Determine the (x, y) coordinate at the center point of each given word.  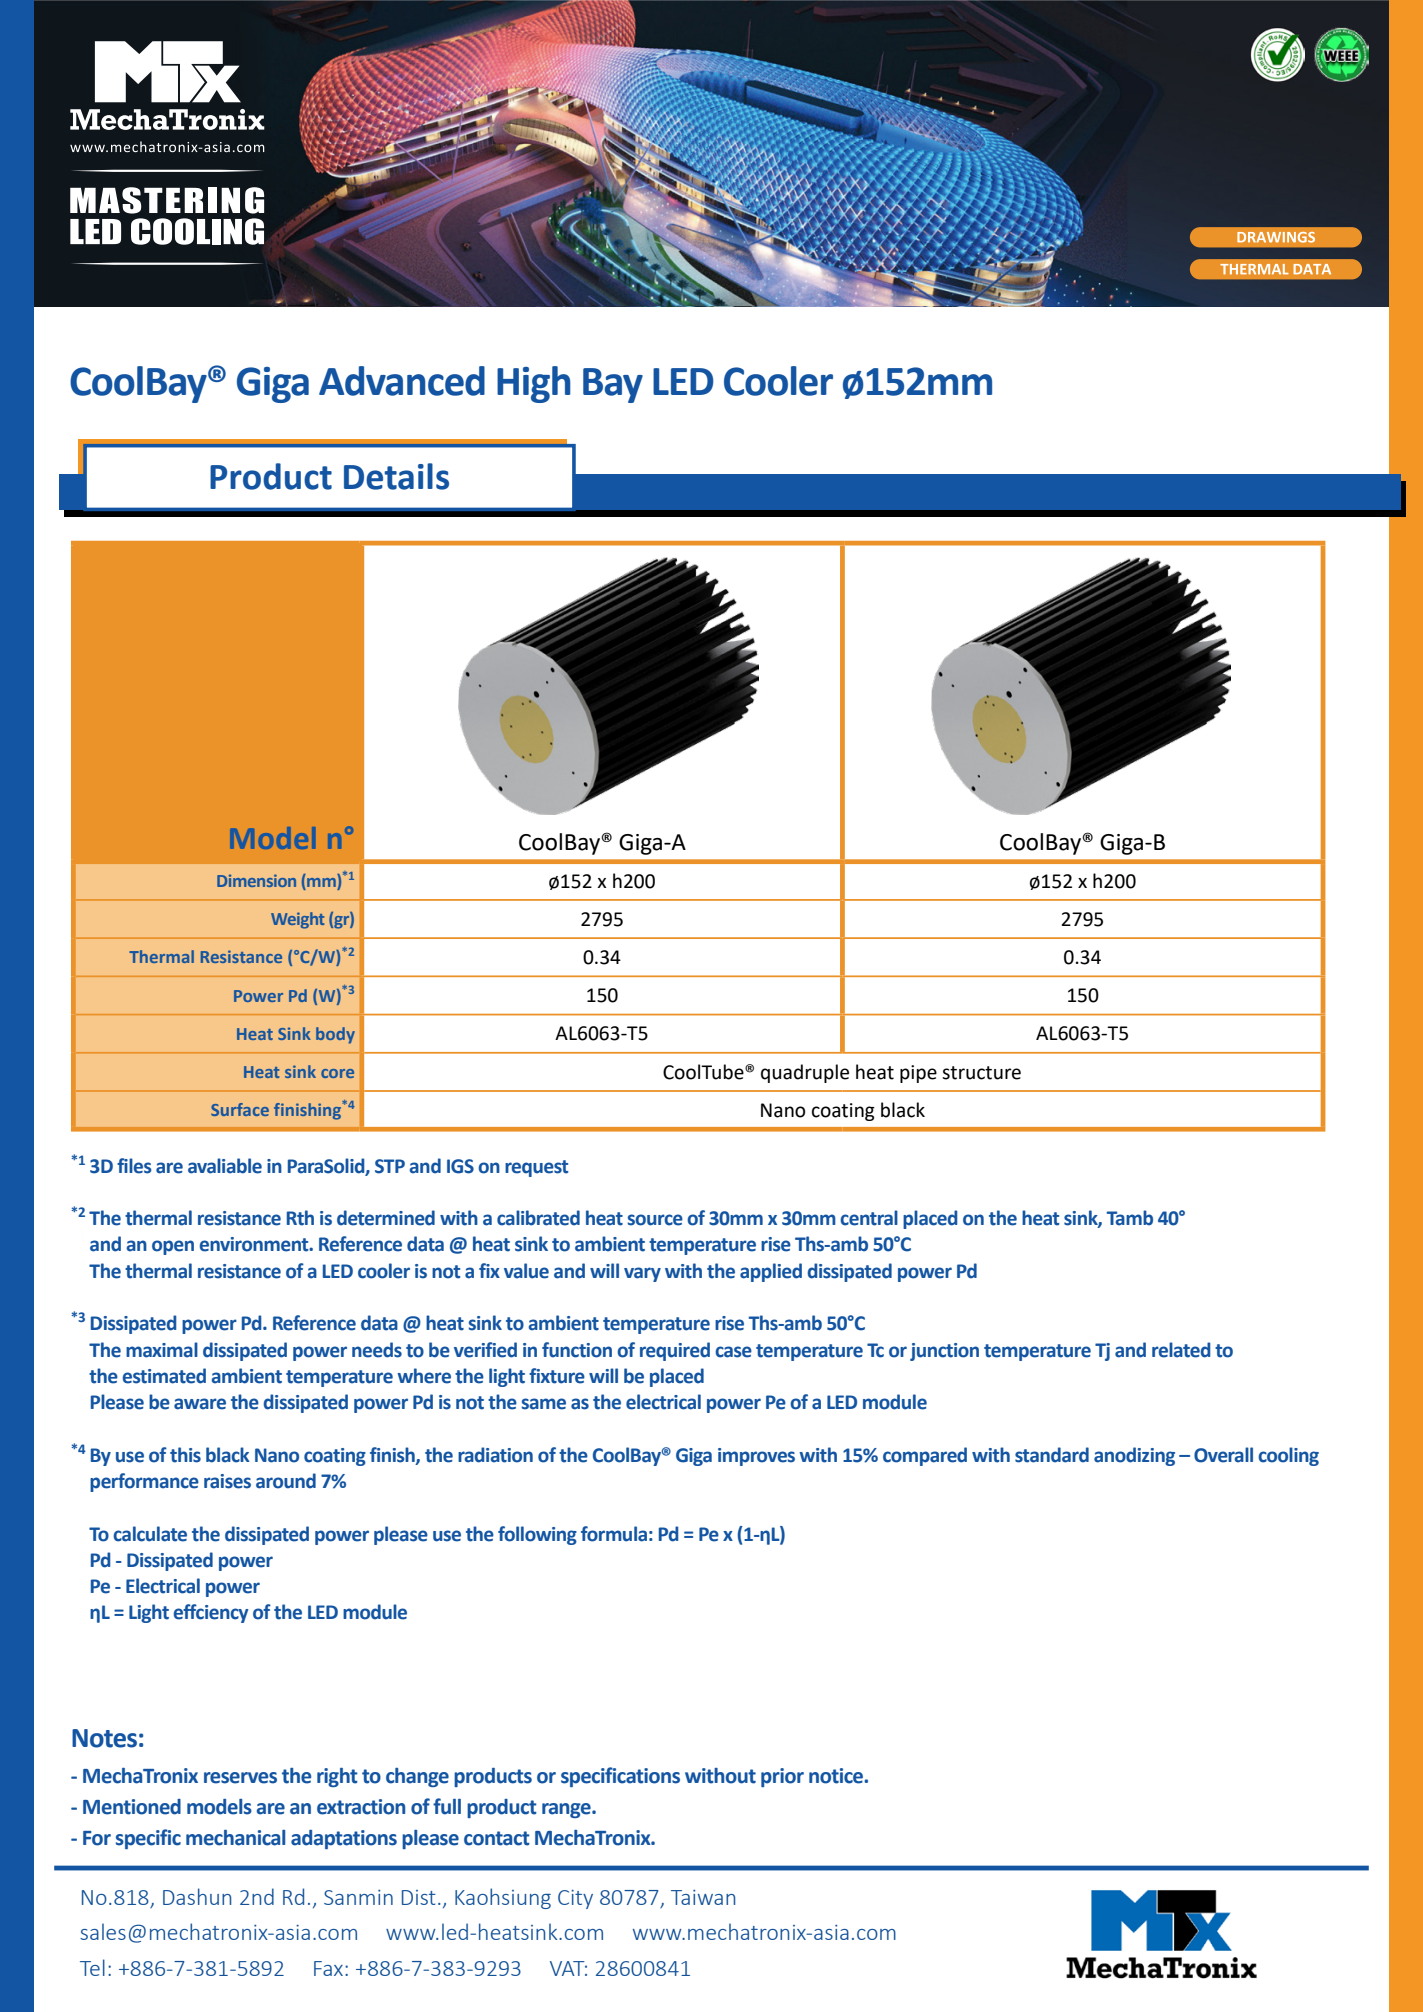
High (534, 384)
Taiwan (703, 1897)
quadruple (805, 1073)
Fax (328, 1968)
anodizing (1134, 1456)
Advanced (402, 381)
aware (200, 1404)
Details (396, 476)
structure (981, 1073)
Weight (297, 920)
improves (756, 1457)
